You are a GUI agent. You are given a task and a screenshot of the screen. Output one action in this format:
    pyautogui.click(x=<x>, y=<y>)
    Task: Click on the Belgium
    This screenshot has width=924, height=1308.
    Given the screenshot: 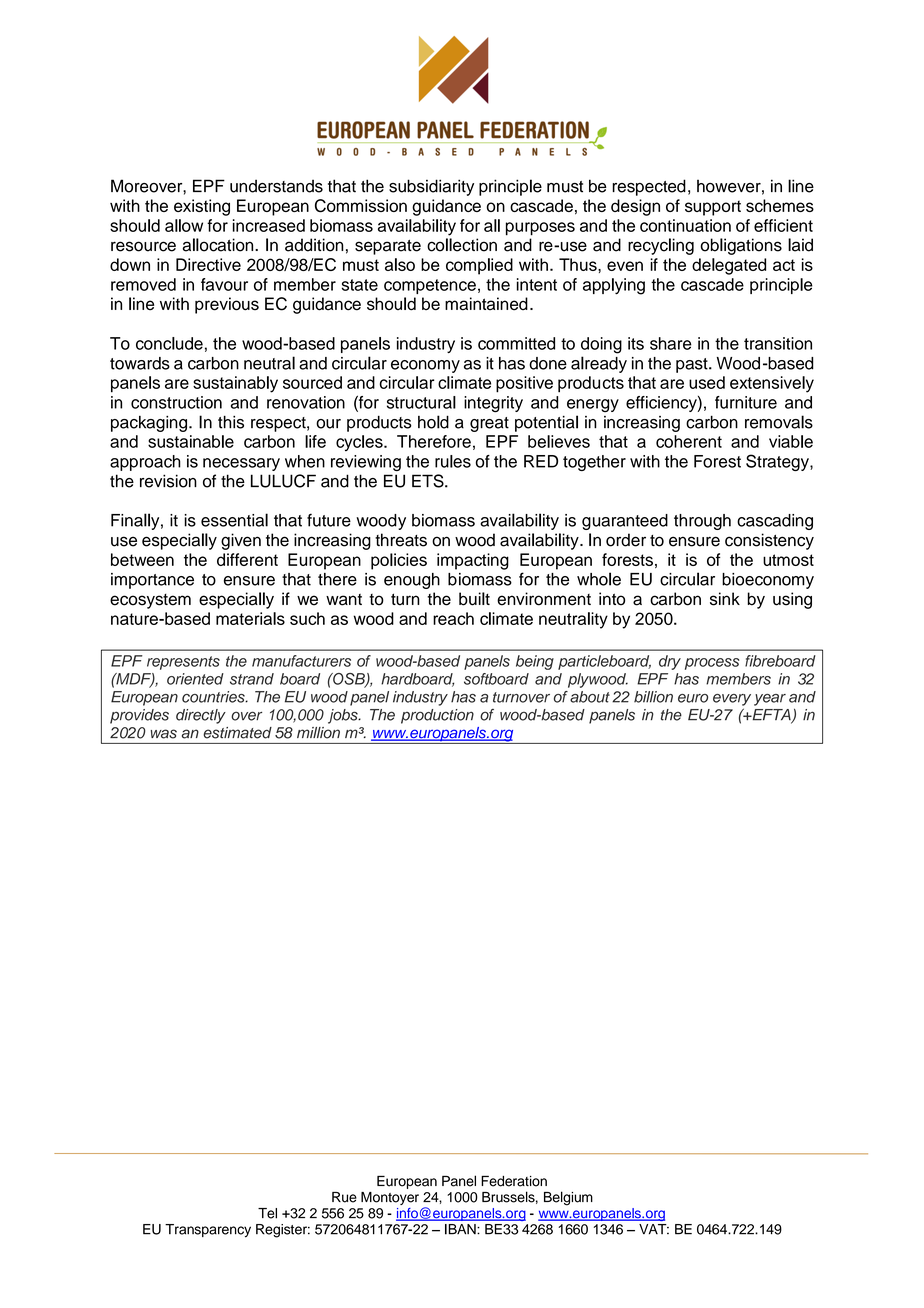 What is the action you would take?
    pyautogui.click(x=568, y=1198)
